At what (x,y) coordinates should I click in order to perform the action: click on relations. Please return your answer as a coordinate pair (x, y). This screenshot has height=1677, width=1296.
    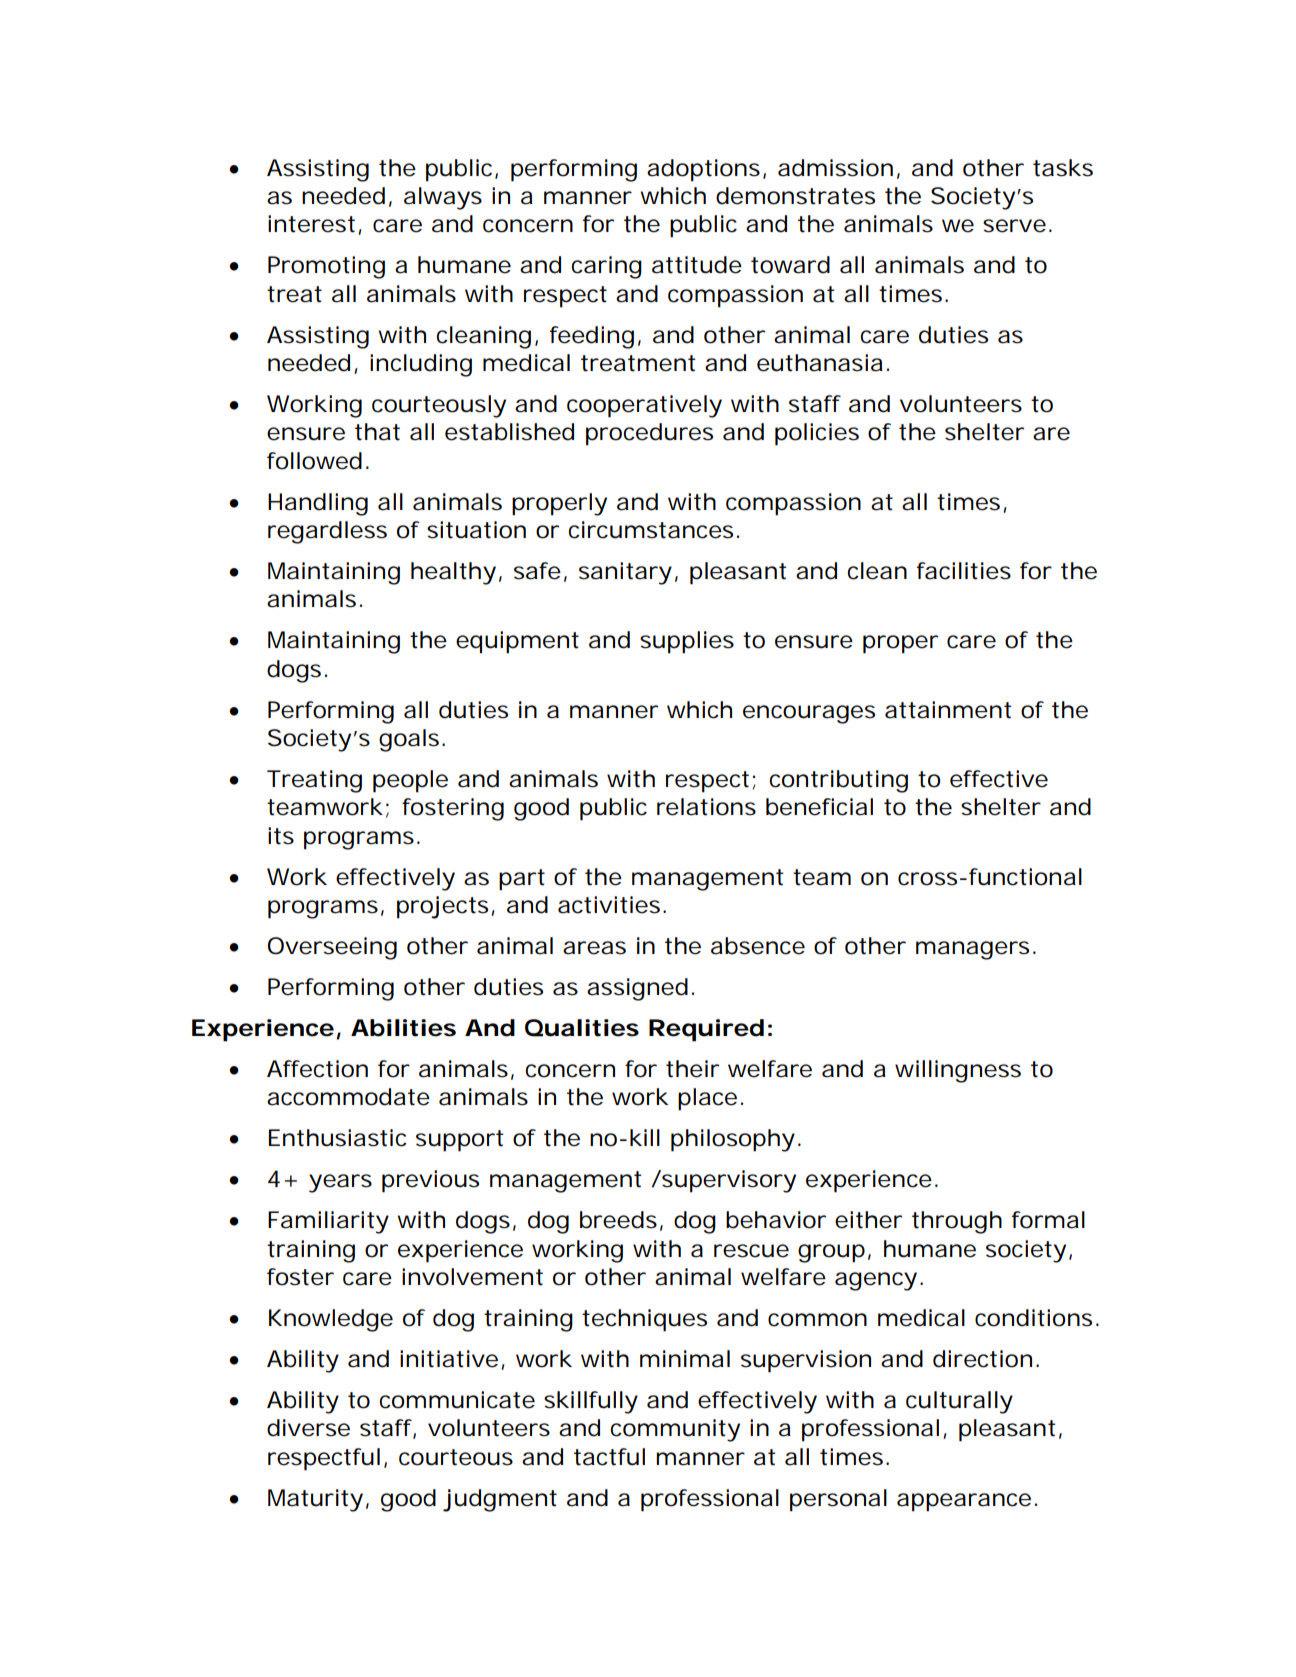
    Looking at the image, I should click on (706, 807).
